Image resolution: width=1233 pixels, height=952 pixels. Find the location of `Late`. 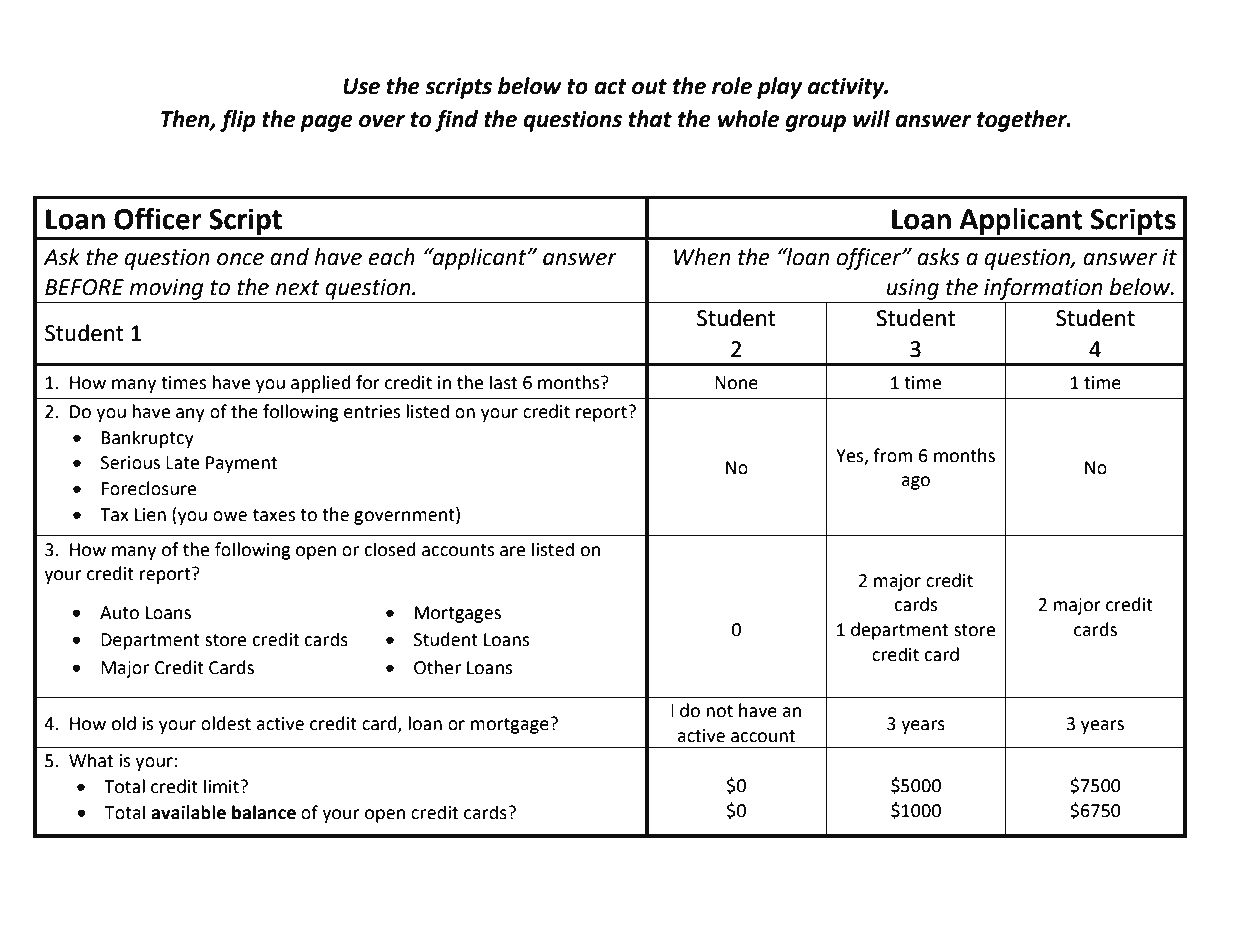

Late is located at coordinates (182, 463).
